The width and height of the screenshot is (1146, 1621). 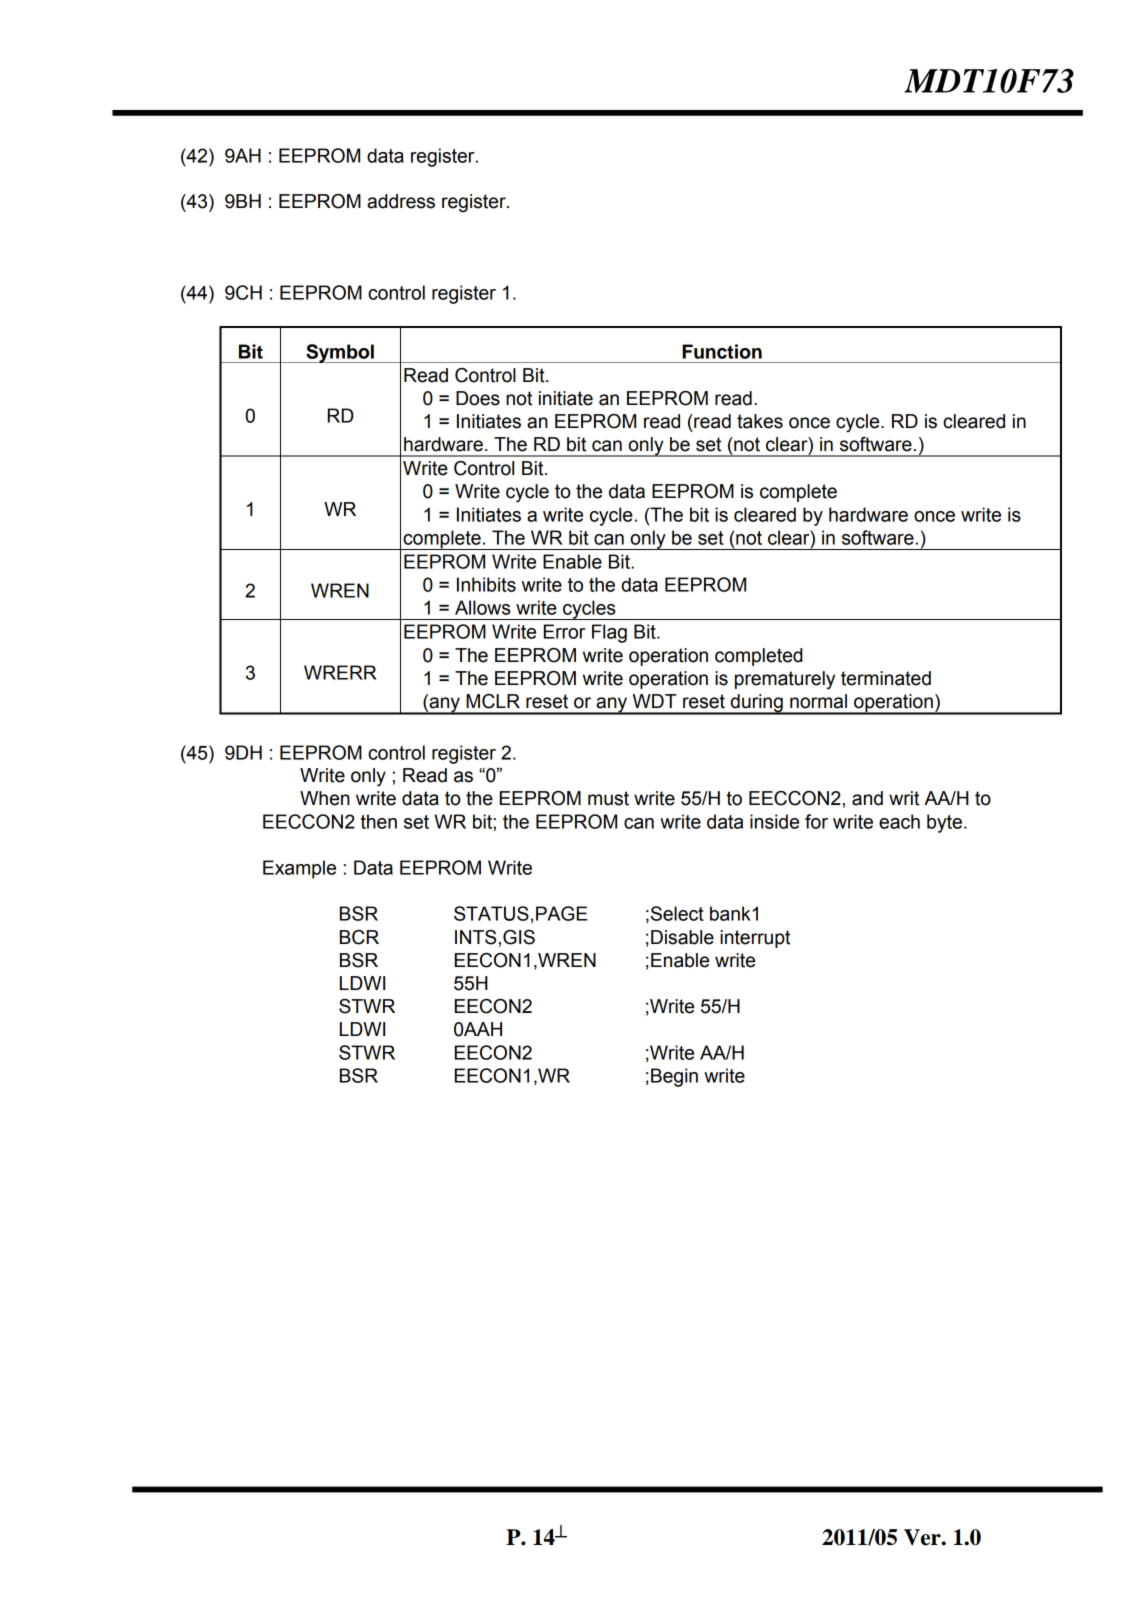 What do you see at coordinates (486, 584) in the screenshot?
I see `Inhibits` at bounding box center [486, 584].
